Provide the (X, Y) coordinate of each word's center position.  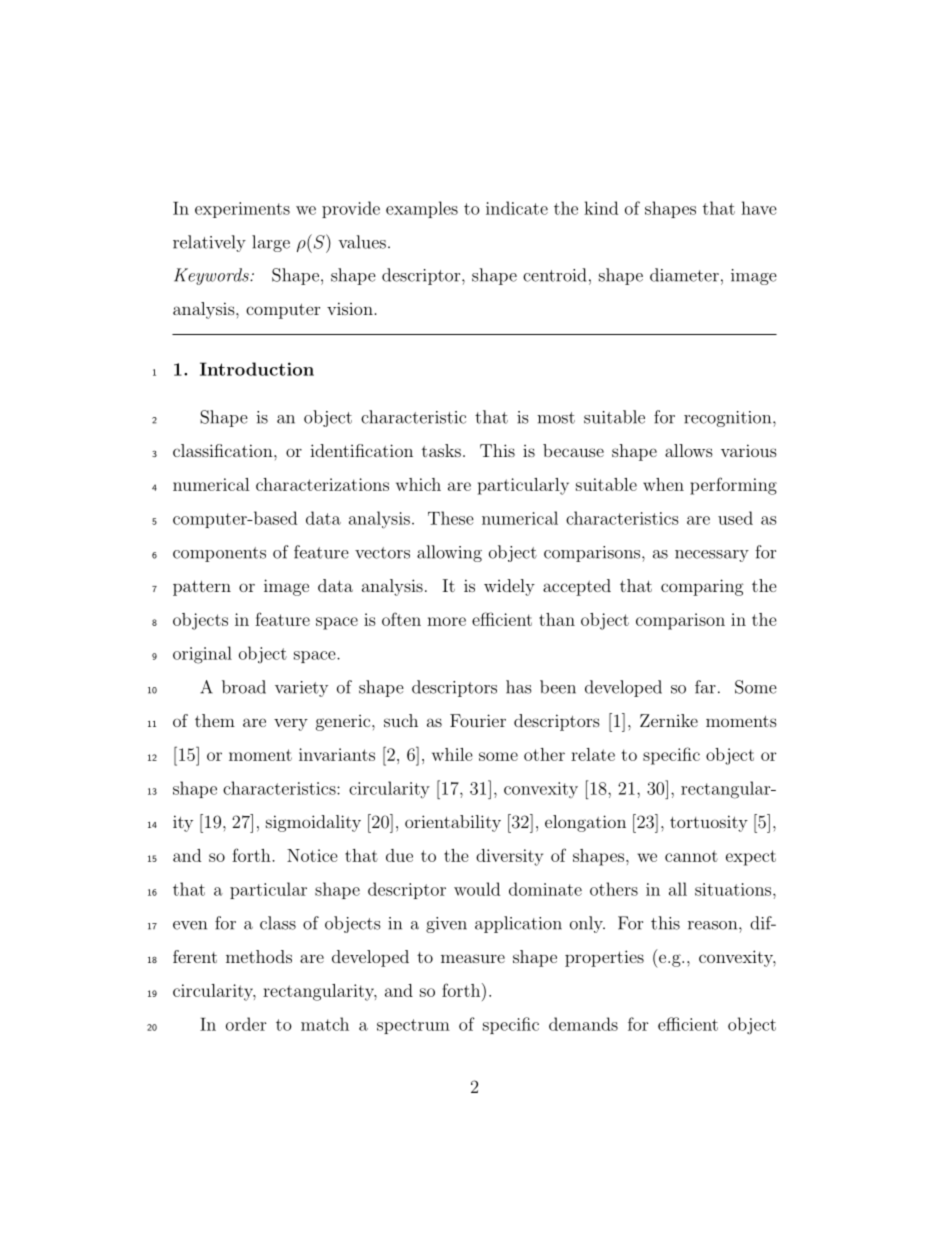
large (271, 243)
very (291, 724)
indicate (517, 208)
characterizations (322, 484)
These (451, 518)
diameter (684, 275)
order (246, 1024)
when (663, 484)
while (452, 754)
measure (473, 958)
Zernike (669, 720)
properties (604, 958)
